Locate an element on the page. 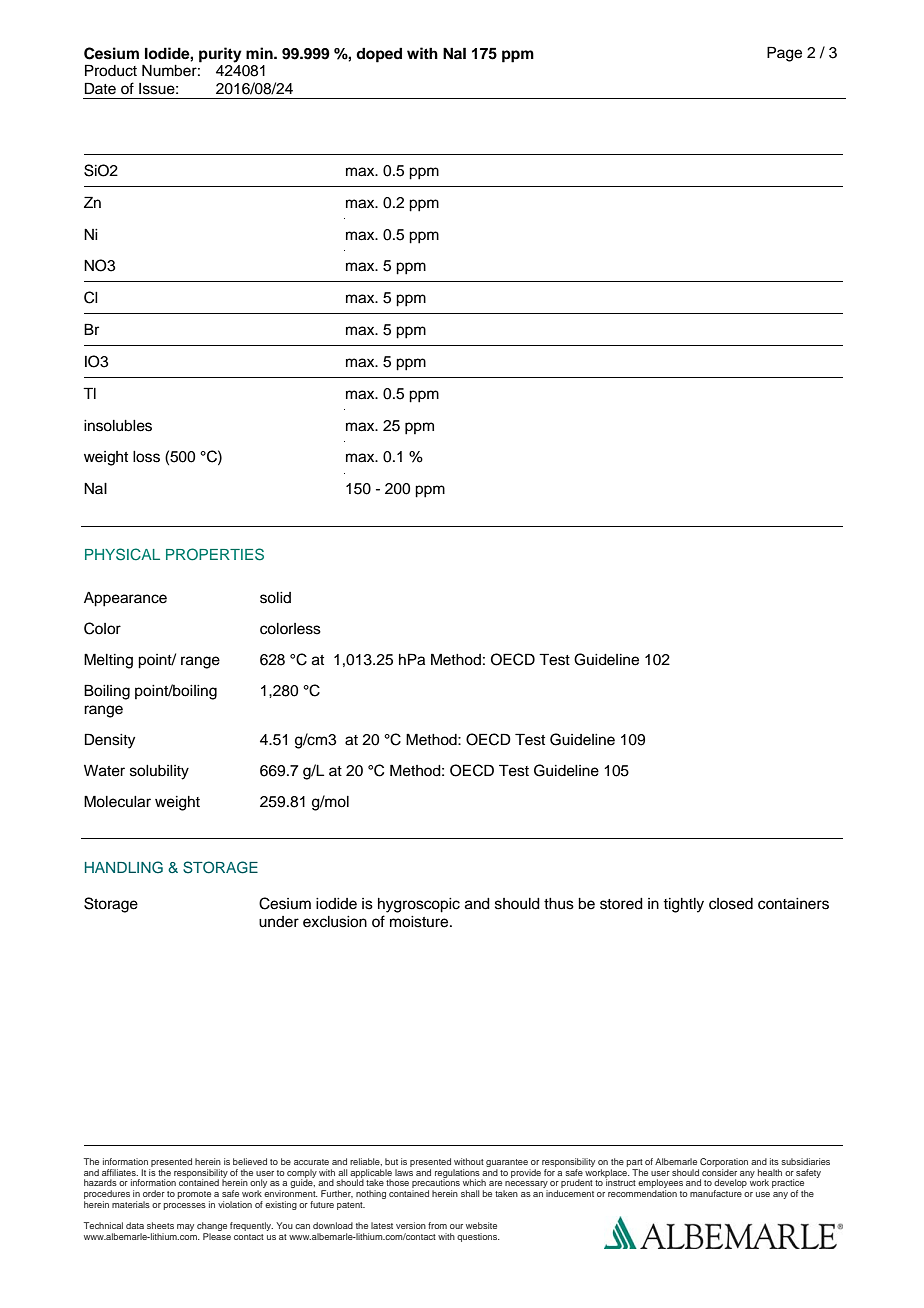 Image resolution: width=924 pixels, height=1308 pixels. processes is located at coordinates (185, 1206).
